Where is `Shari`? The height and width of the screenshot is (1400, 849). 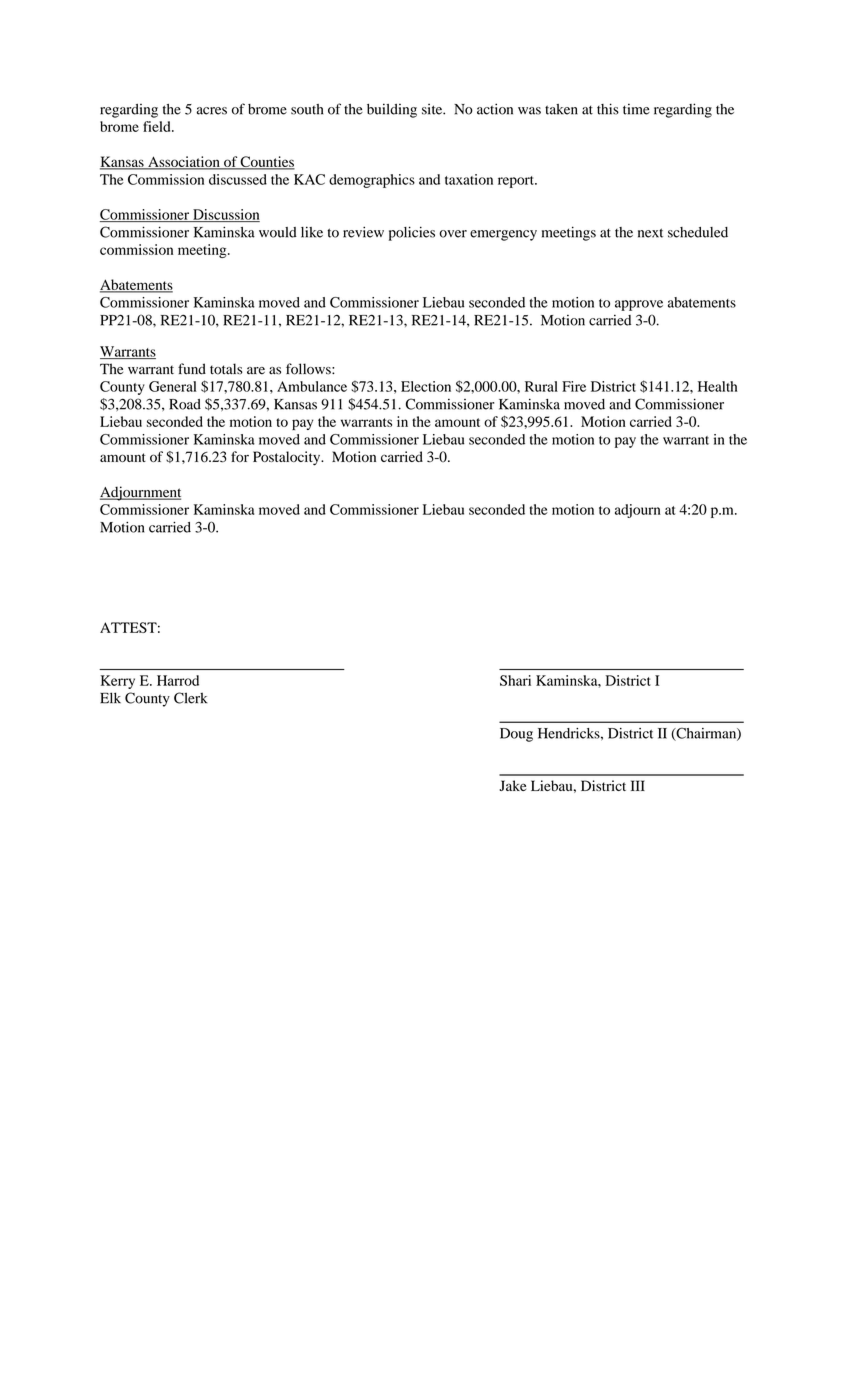
Shari is located at coordinates (515, 680).
